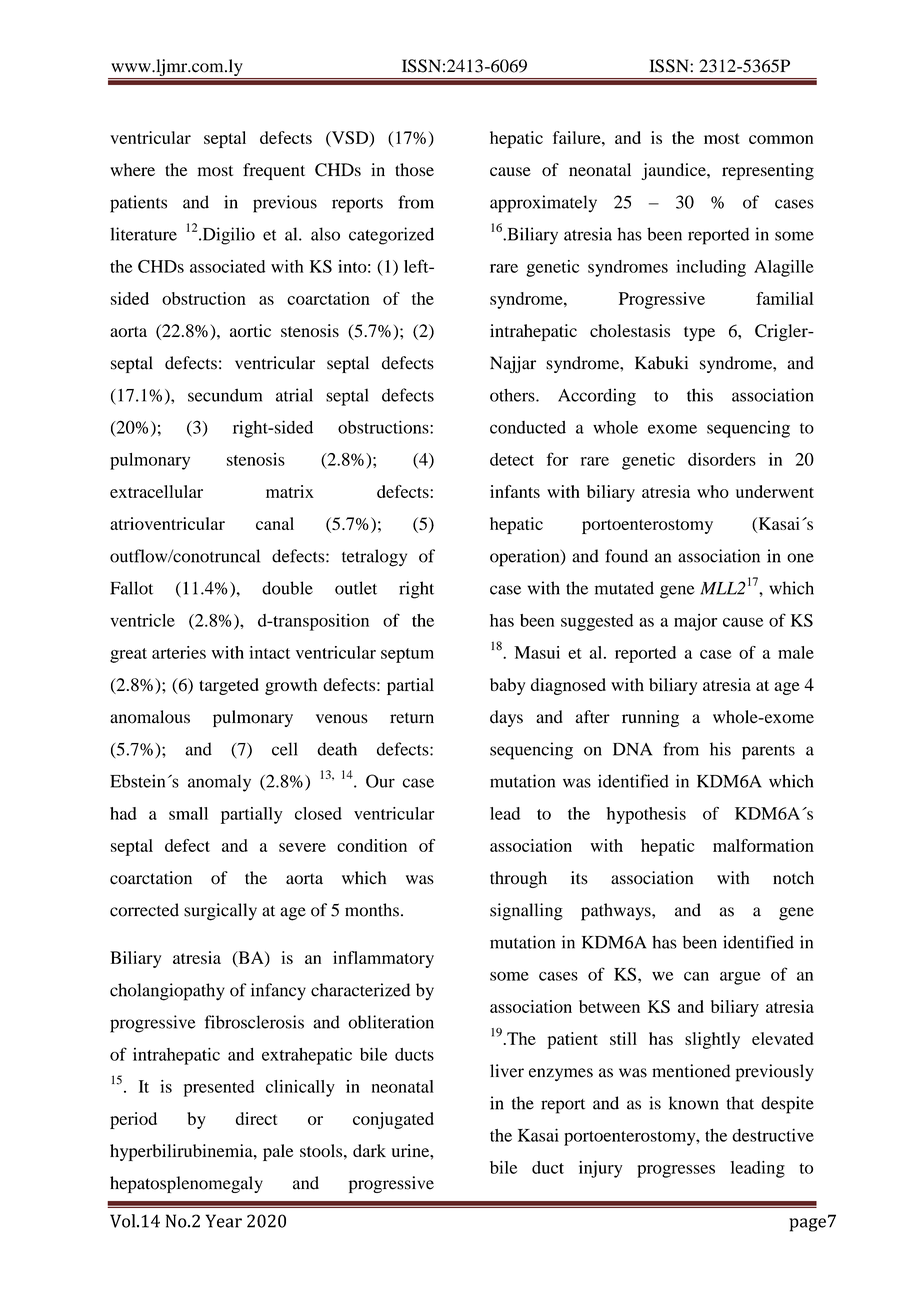 Image resolution: width=924 pixels, height=1309 pixels. Describe the element at coordinates (675, 171) in the document. I see `jaundice` at that location.
